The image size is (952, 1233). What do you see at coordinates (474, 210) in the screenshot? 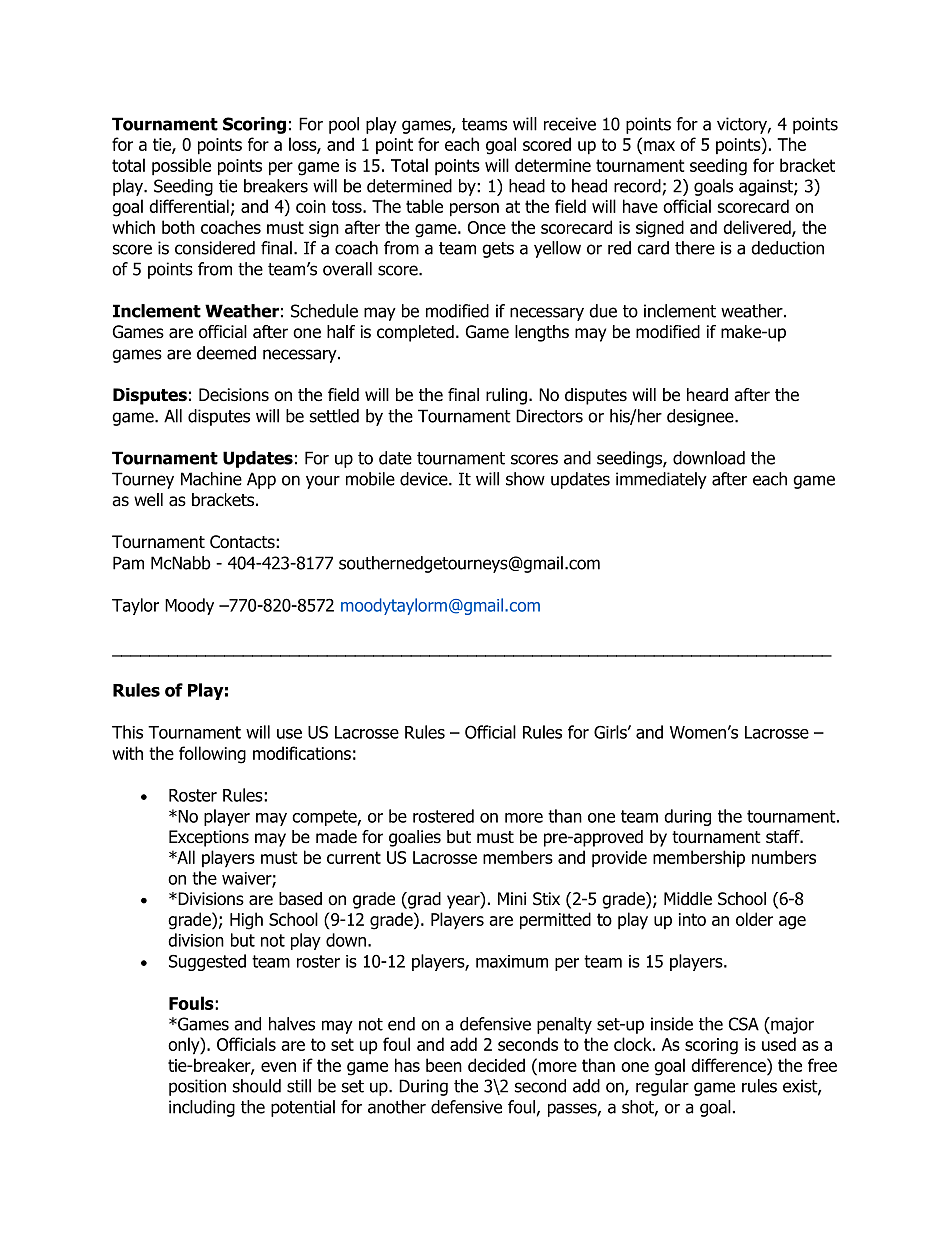
I see `person` at bounding box center [474, 210].
